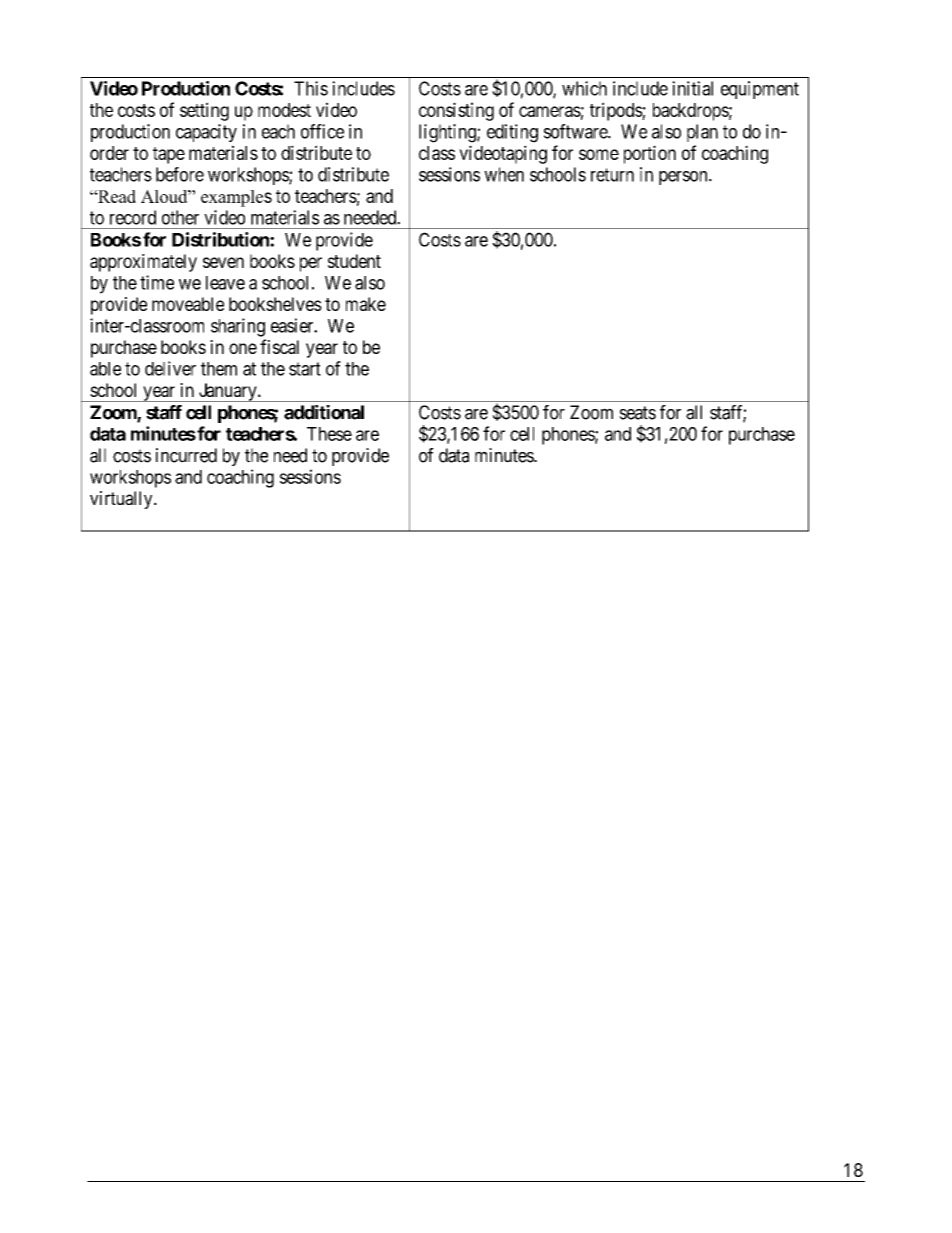  Describe the element at coordinates (324, 412) in the screenshot. I see `additional` at that location.
